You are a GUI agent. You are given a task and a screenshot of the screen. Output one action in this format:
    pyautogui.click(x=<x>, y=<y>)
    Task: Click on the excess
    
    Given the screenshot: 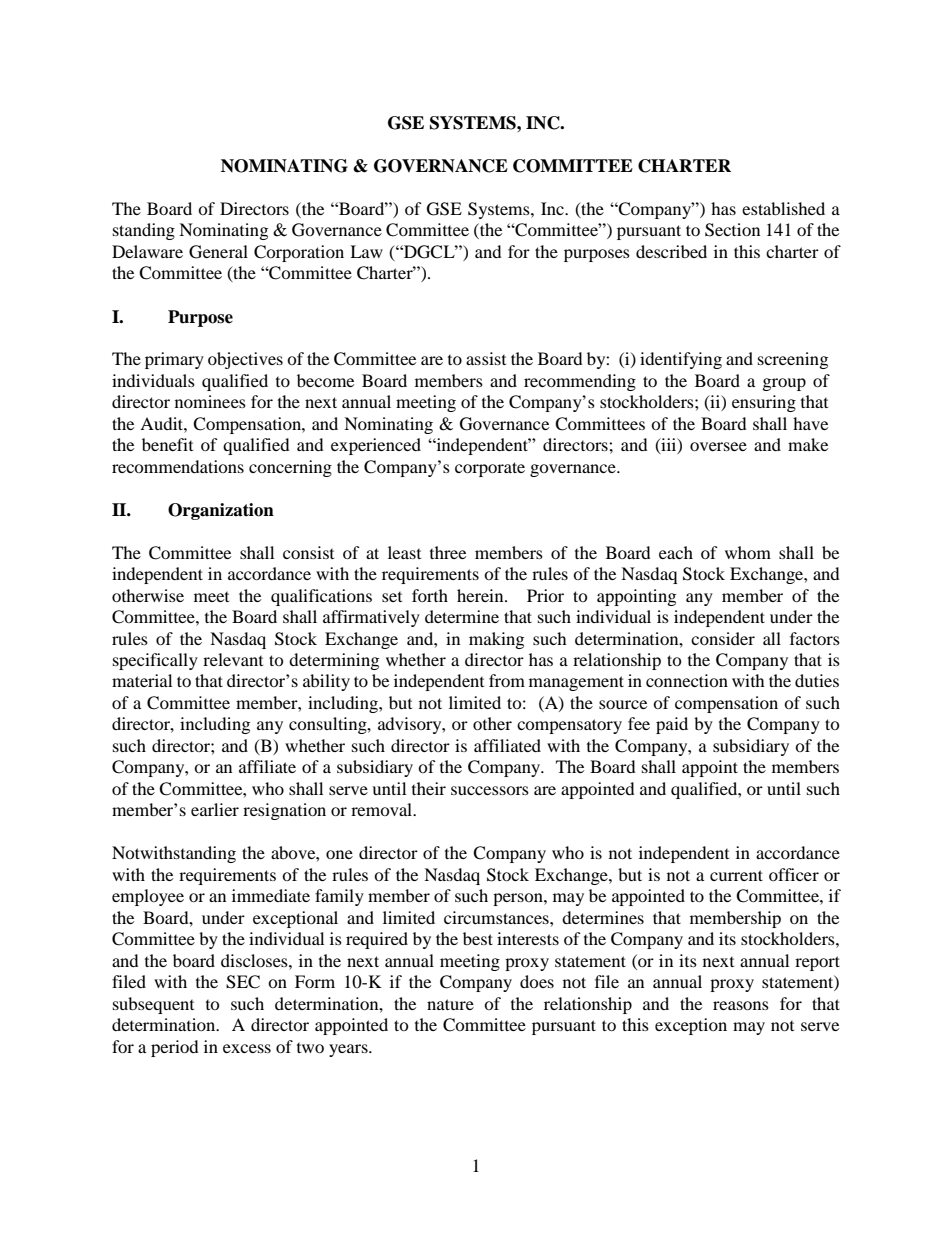 What is the action you would take?
    pyautogui.click(x=247, y=1048)
